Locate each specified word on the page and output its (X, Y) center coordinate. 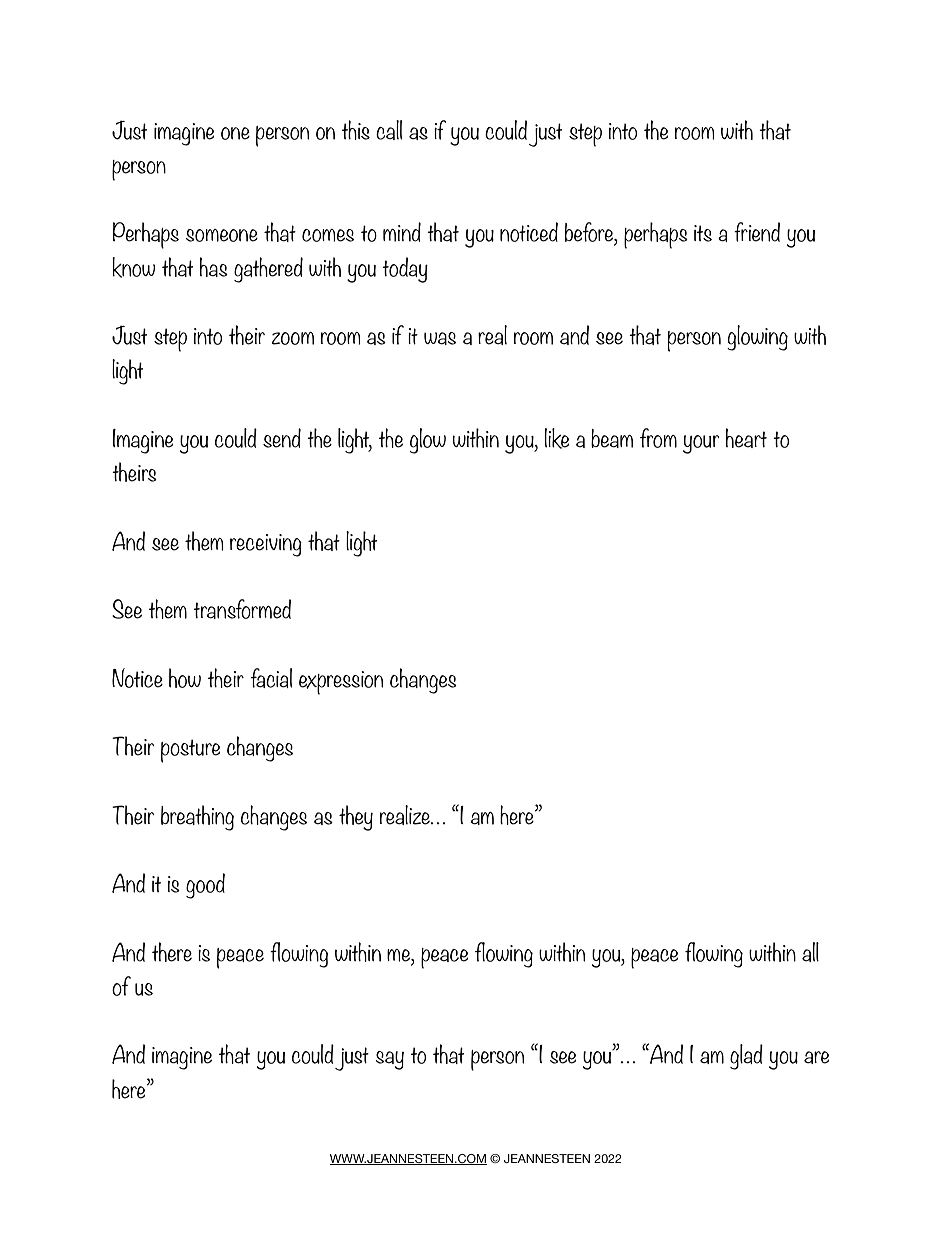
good (205, 886)
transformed (242, 609)
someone (222, 235)
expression (341, 683)
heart (746, 438)
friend (757, 232)
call (389, 130)
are (816, 1057)
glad (746, 1057)
